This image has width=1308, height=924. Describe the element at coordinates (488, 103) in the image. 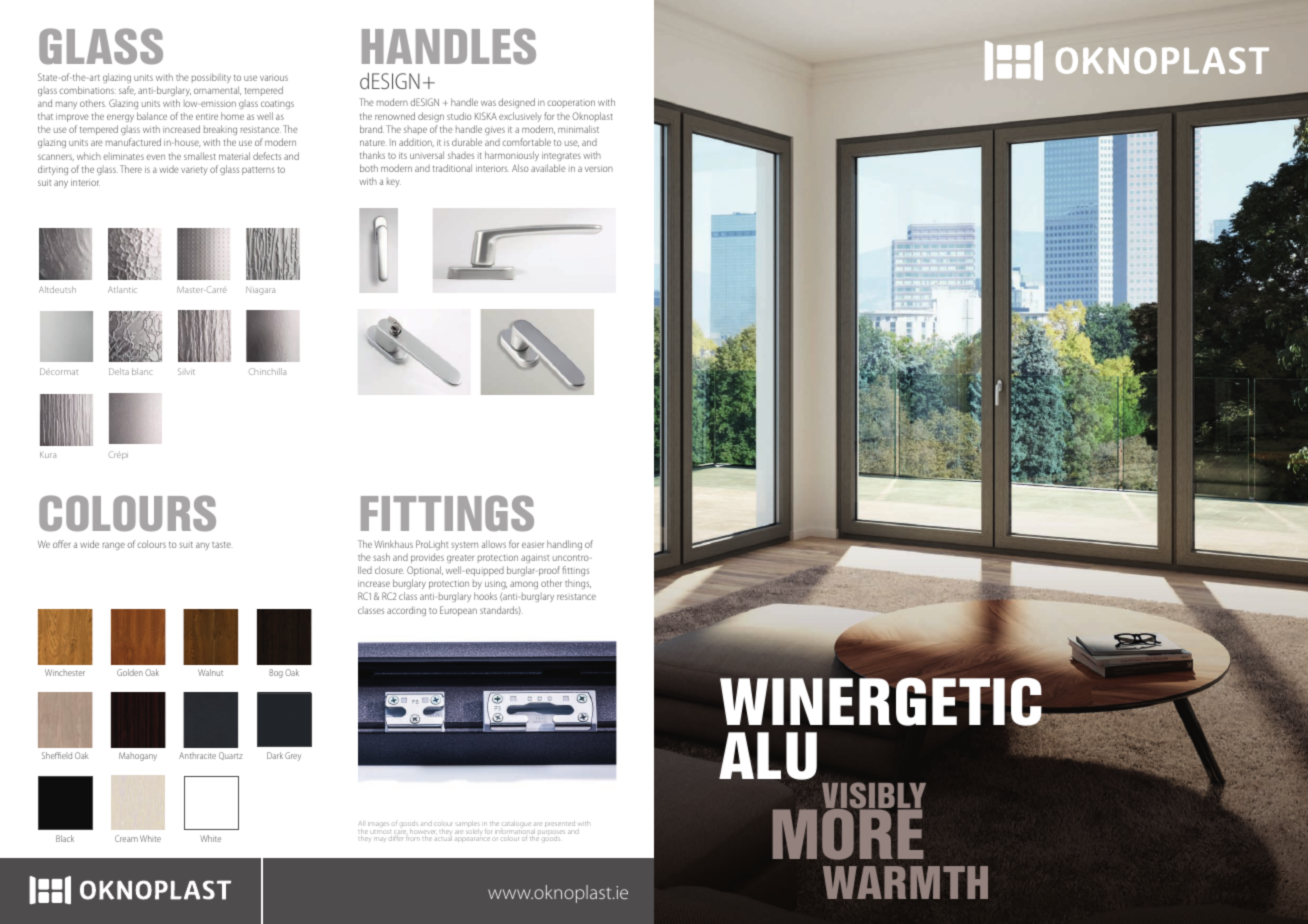

I see `was` at that location.
